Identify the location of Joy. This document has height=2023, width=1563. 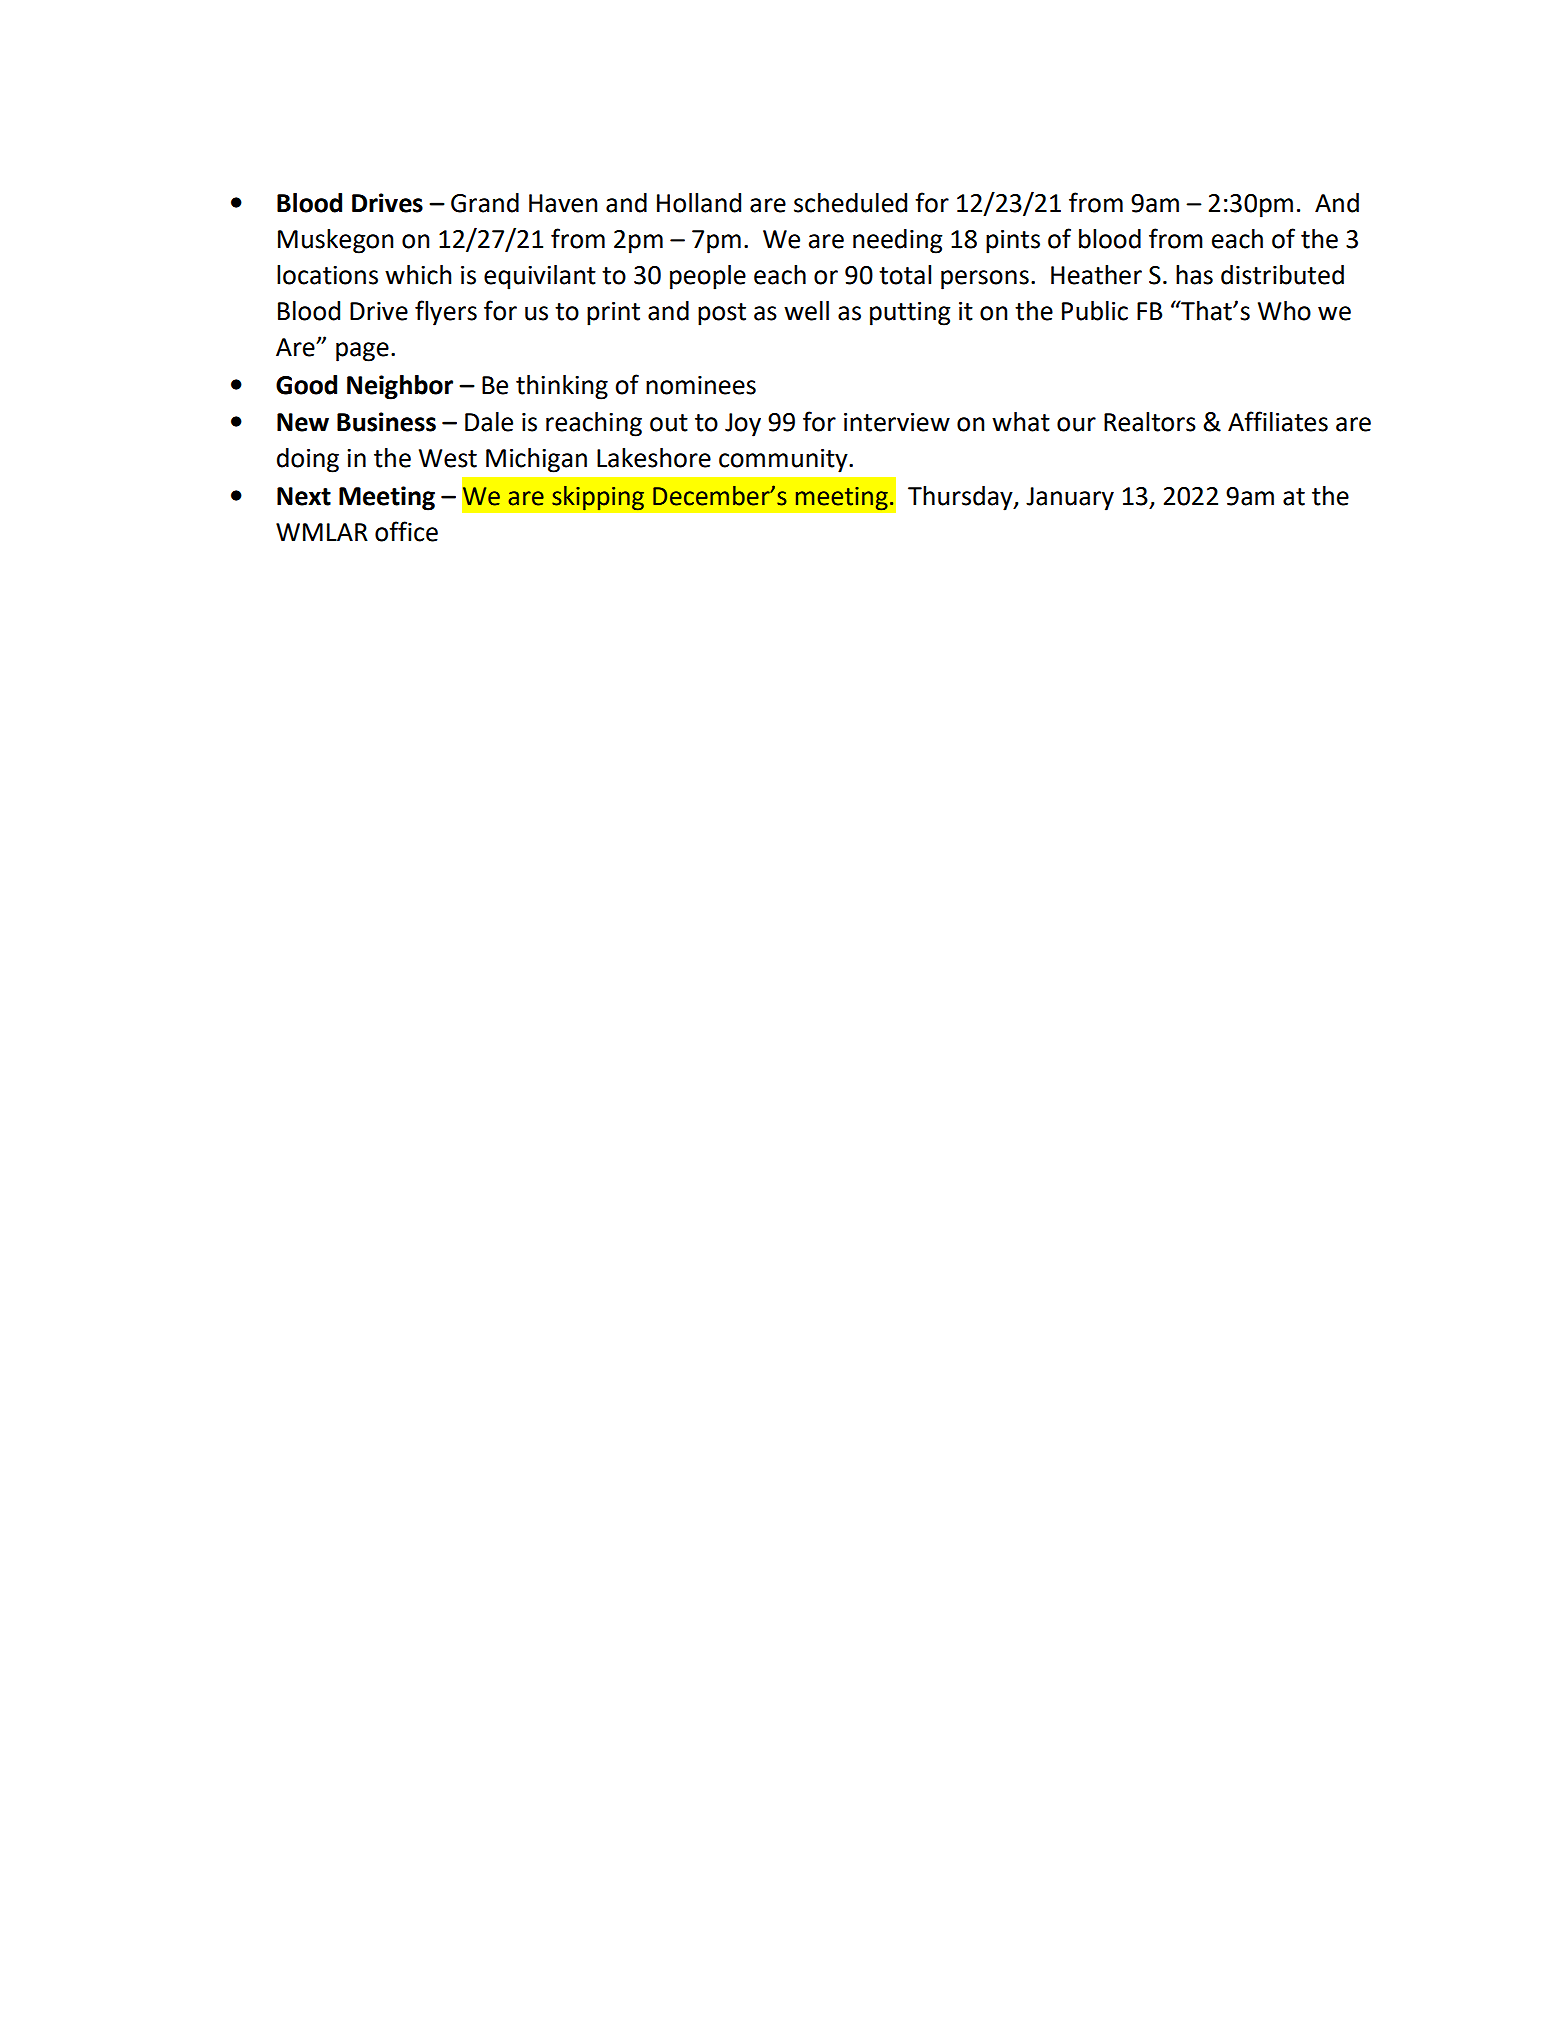
(743, 425).
